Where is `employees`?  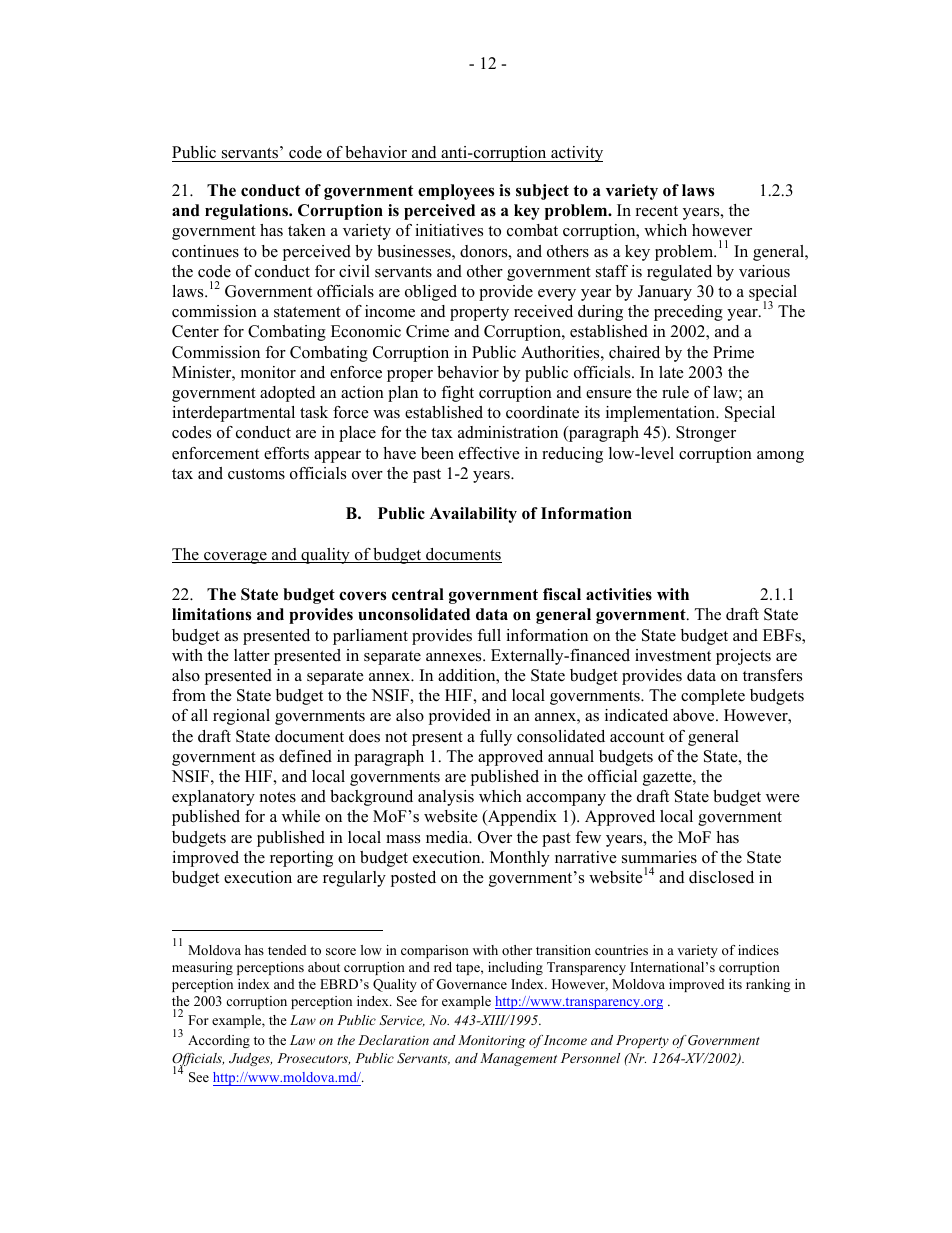
employees is located at coordinates (456, 192).
